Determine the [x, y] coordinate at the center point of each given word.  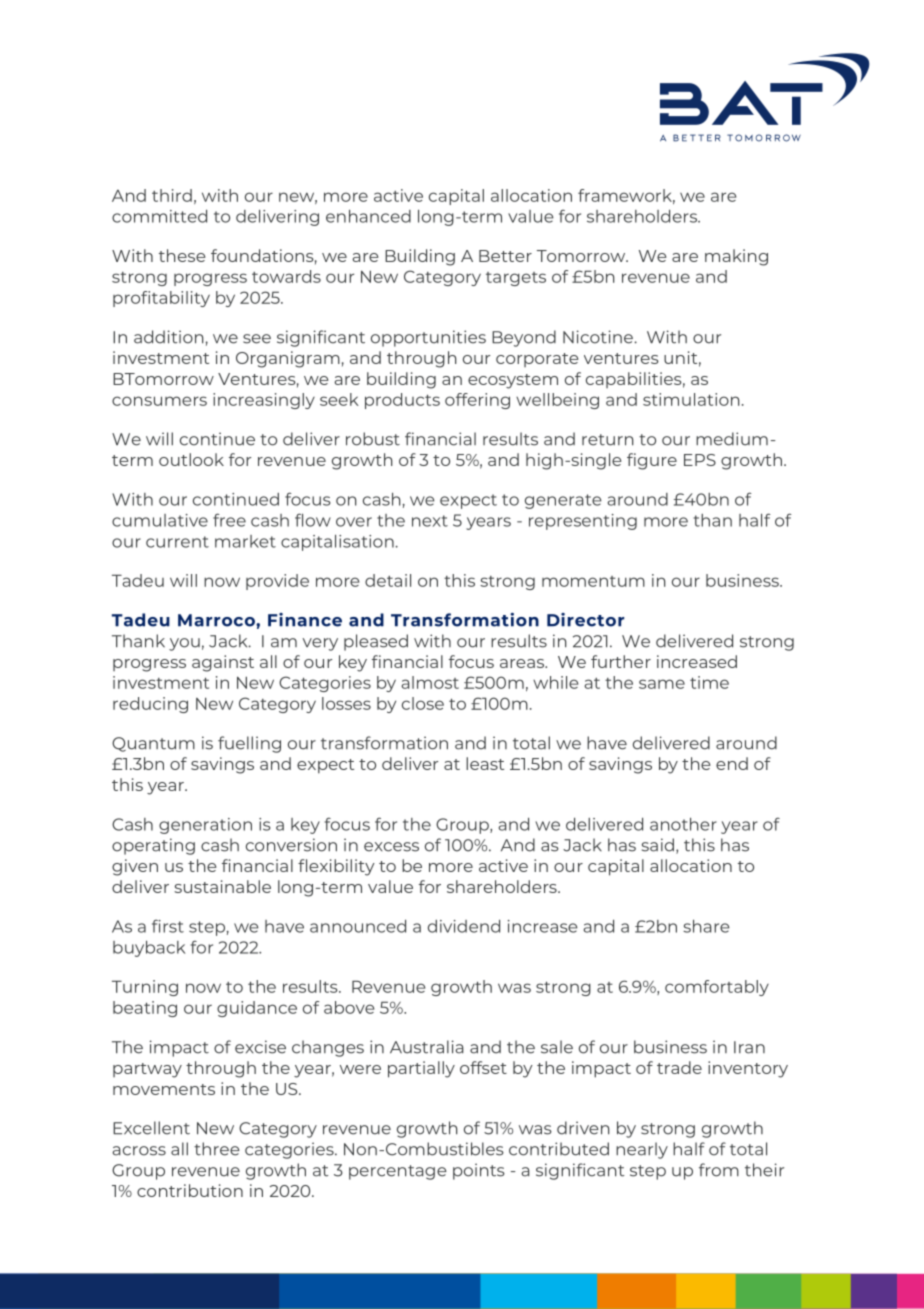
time [709, 682]
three [217, 1149]
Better [505, 256]
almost [430, 682]
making [736, 257]
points [479, 1171]
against [223, 663]
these [182, 255]
